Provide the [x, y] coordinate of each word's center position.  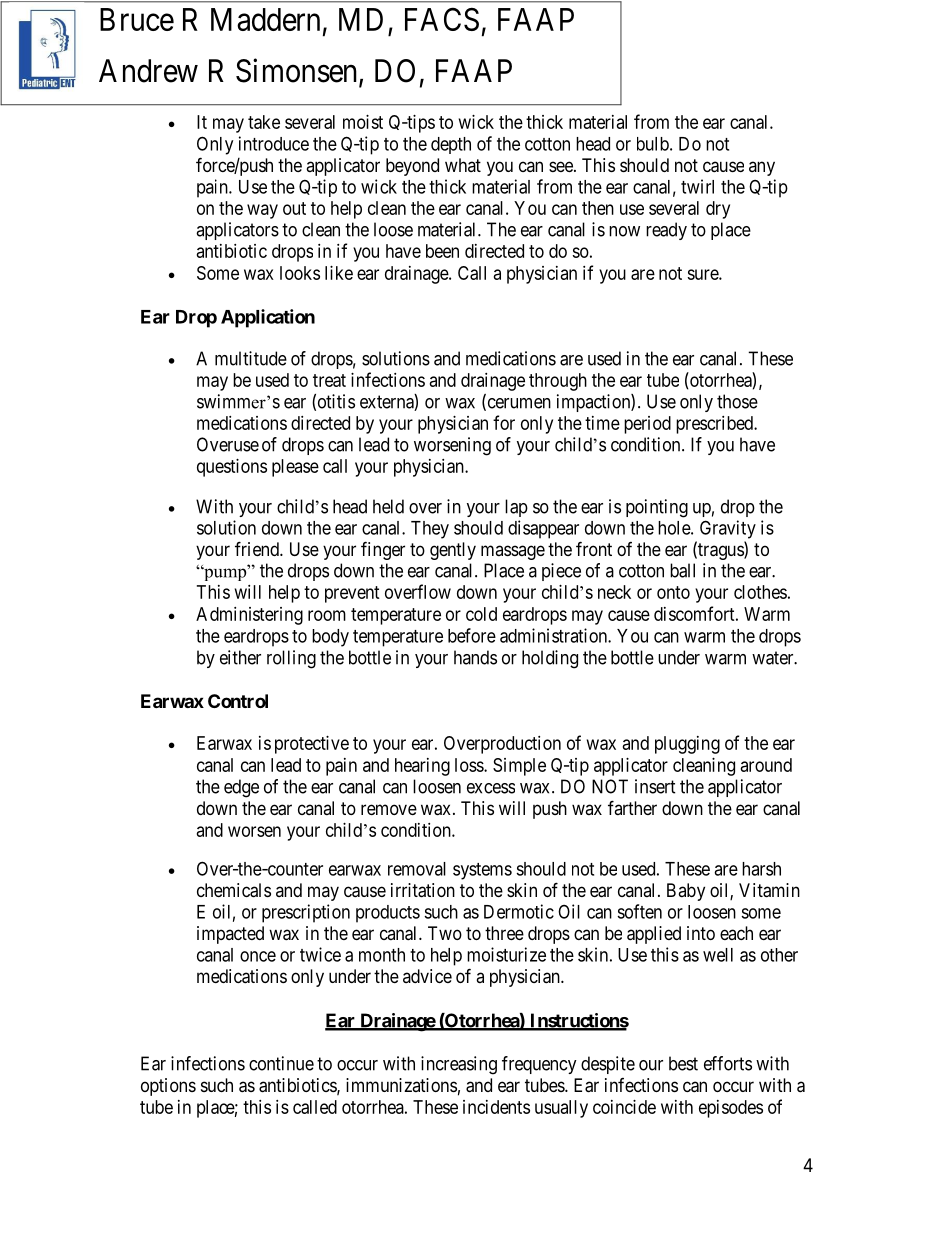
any [762, 168]
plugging [687, 745]
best [683, 1063]
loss [470, 765]
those [737, 401]
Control [238, 701]
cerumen [518, 404]
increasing [459, 1065]
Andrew [148, 71]
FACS [442, 19]
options [168, 1087]
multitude [251, 358]
